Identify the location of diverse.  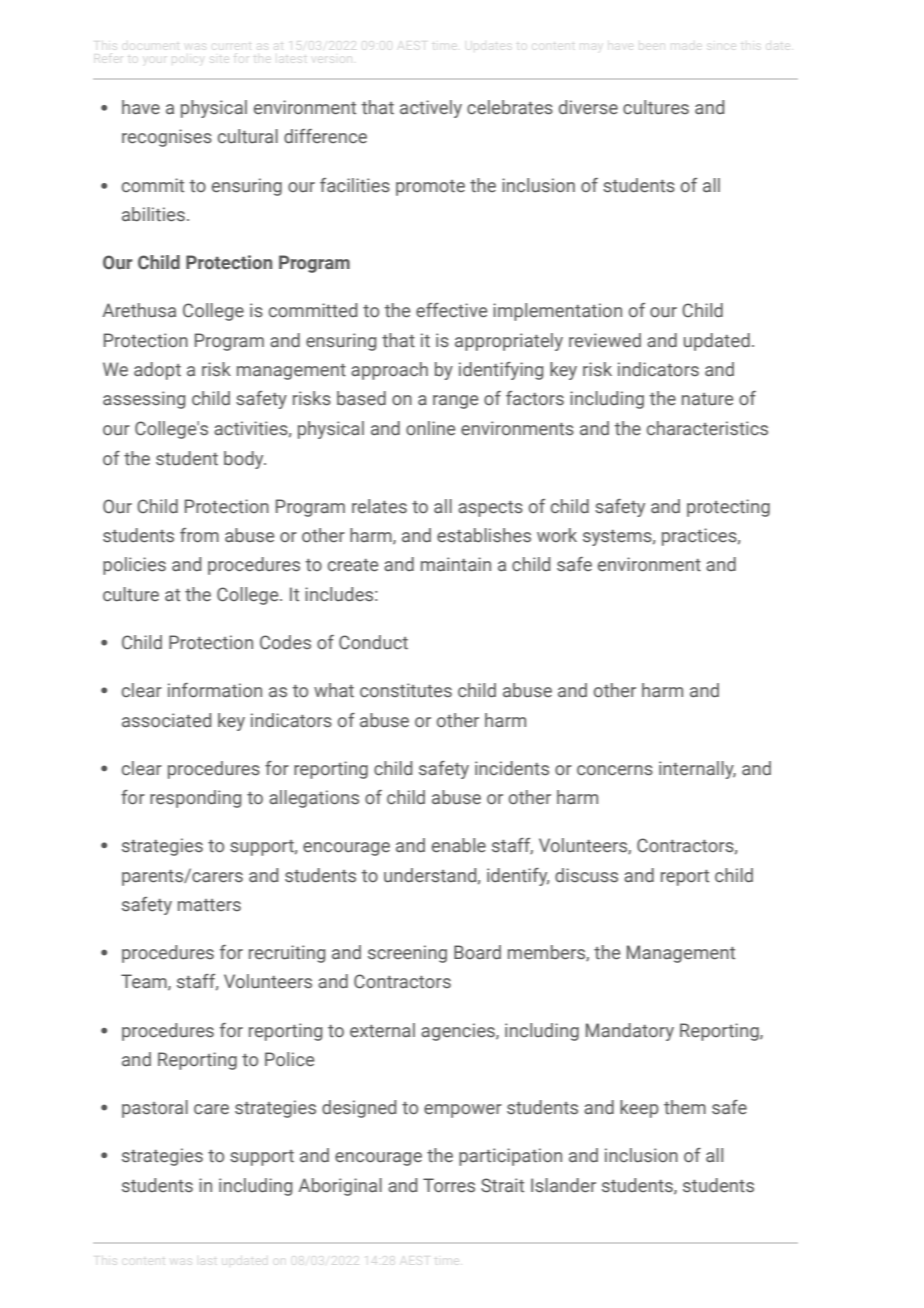
(588, 107).
